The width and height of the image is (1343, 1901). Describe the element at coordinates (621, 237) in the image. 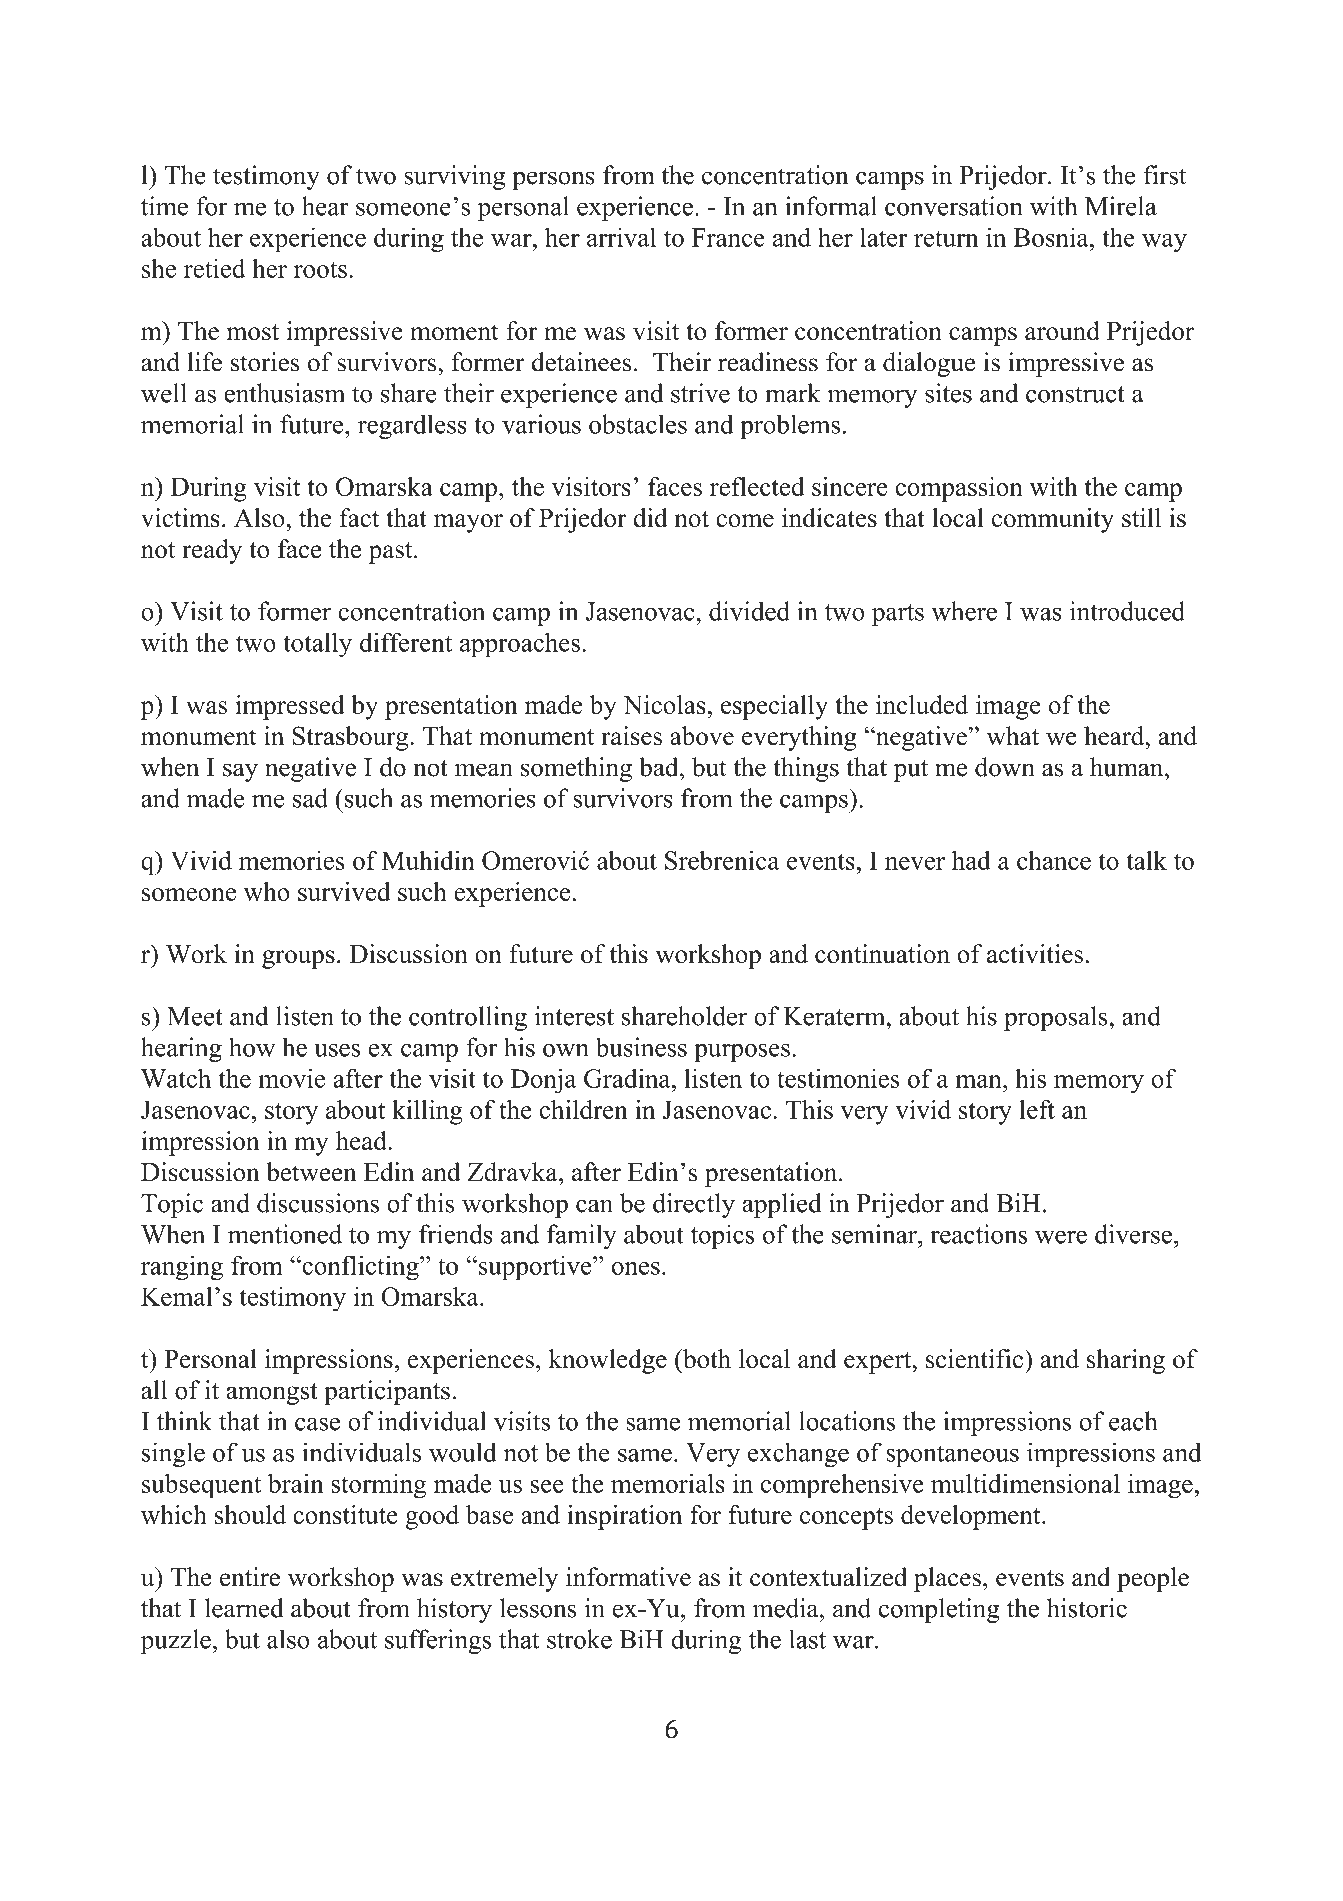

I see `arrival` at that location.
